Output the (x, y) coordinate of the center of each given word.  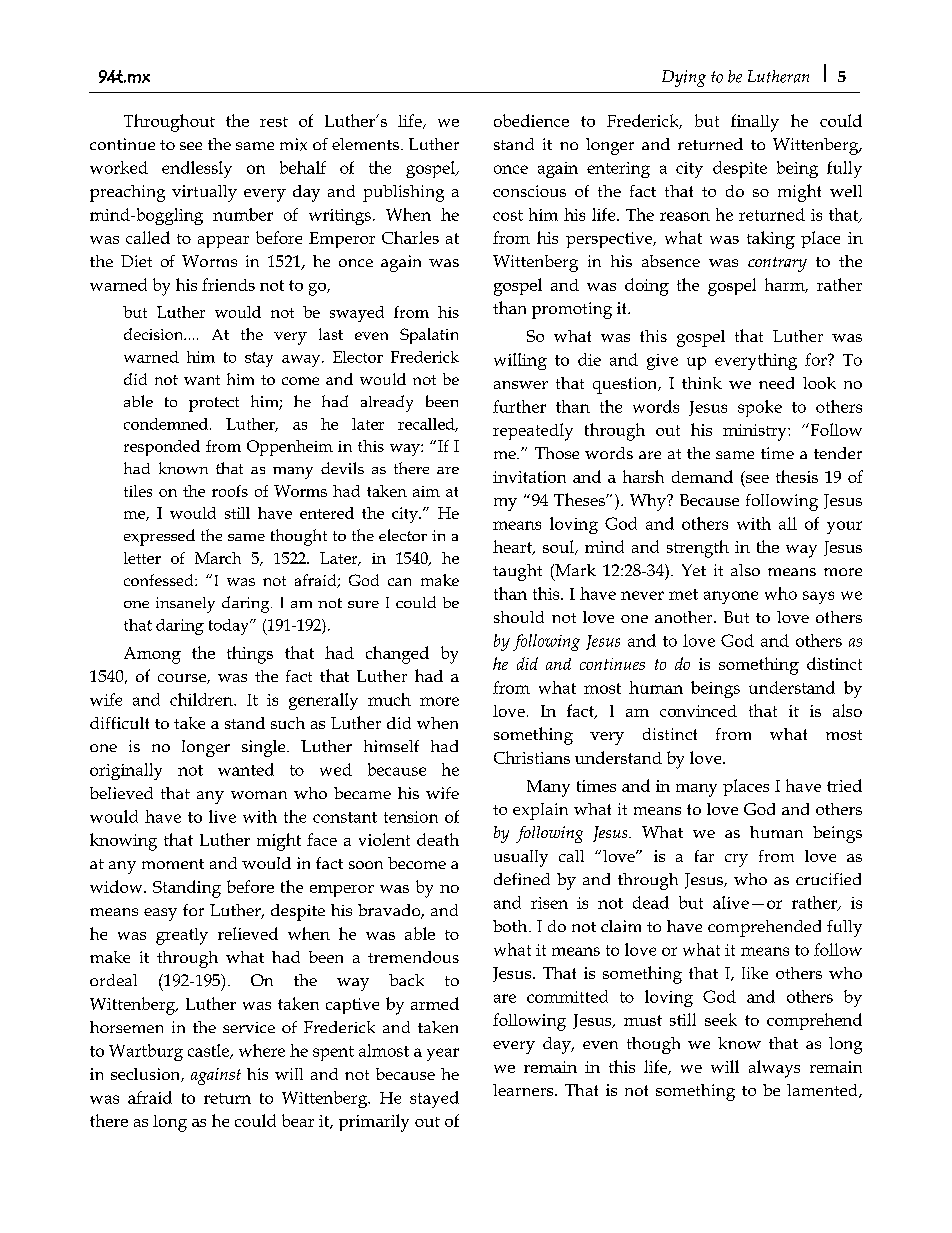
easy (160, 914)
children (202, 699)
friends (228, 284)
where (262, 1050)
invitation (529, 477)
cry (736, 860)
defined (522, 879)
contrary (777, 264)
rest (274, 122)
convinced (698, 711)
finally (755, 123)
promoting (572, 310)
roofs (230, 491)
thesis (797, 476)
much (389, 699)
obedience (531, 120)
